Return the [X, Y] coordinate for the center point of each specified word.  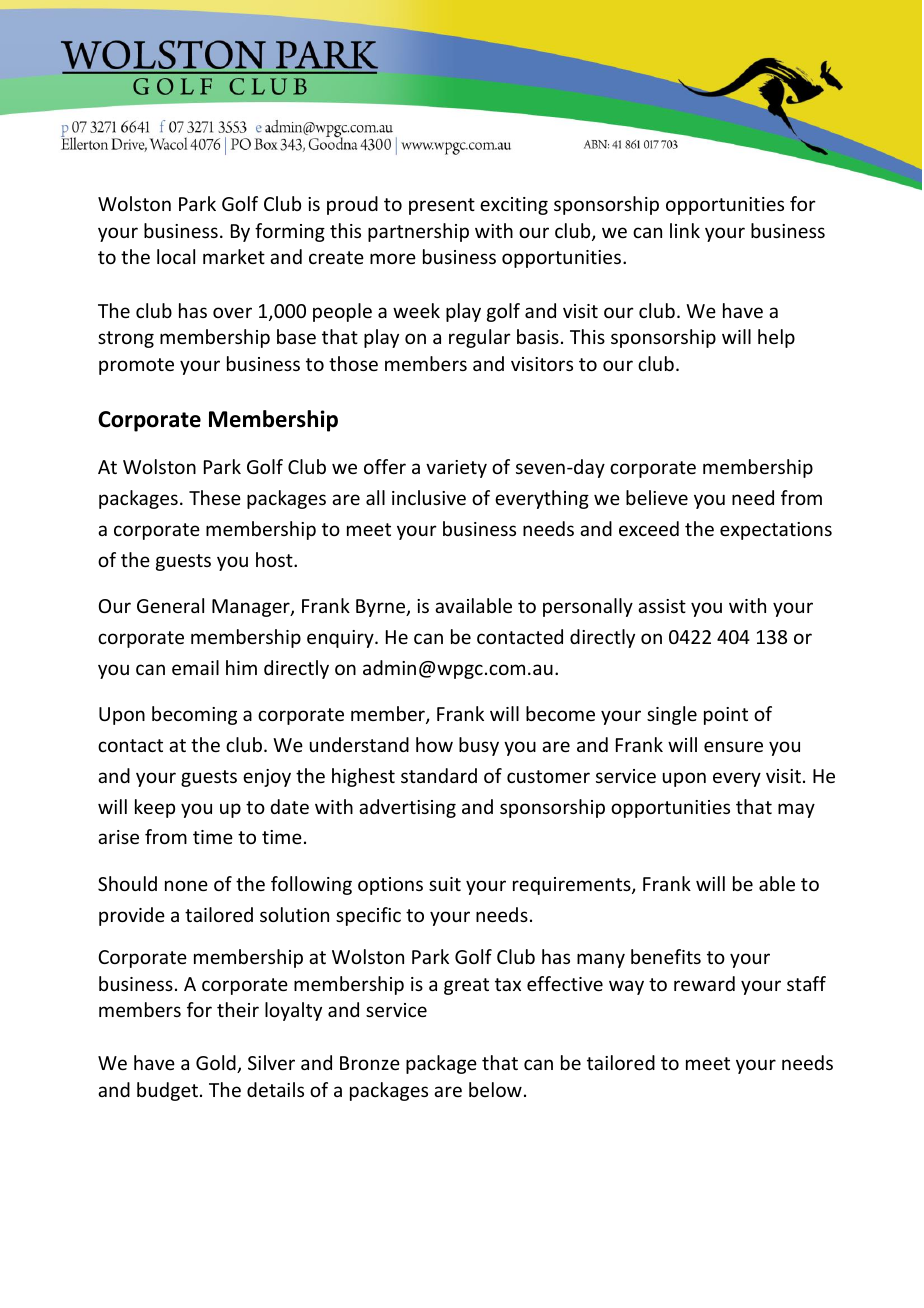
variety [456, 469]
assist [662, 606]
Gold [217, 1064]
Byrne [382, 608]
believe [657, 497]
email [195, 667]
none [186, 885]
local [176, 256]
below [495, 1089]
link [685, 230]
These [215, 497]
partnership [418, 232]
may [796, 810]
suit [445, 884]
